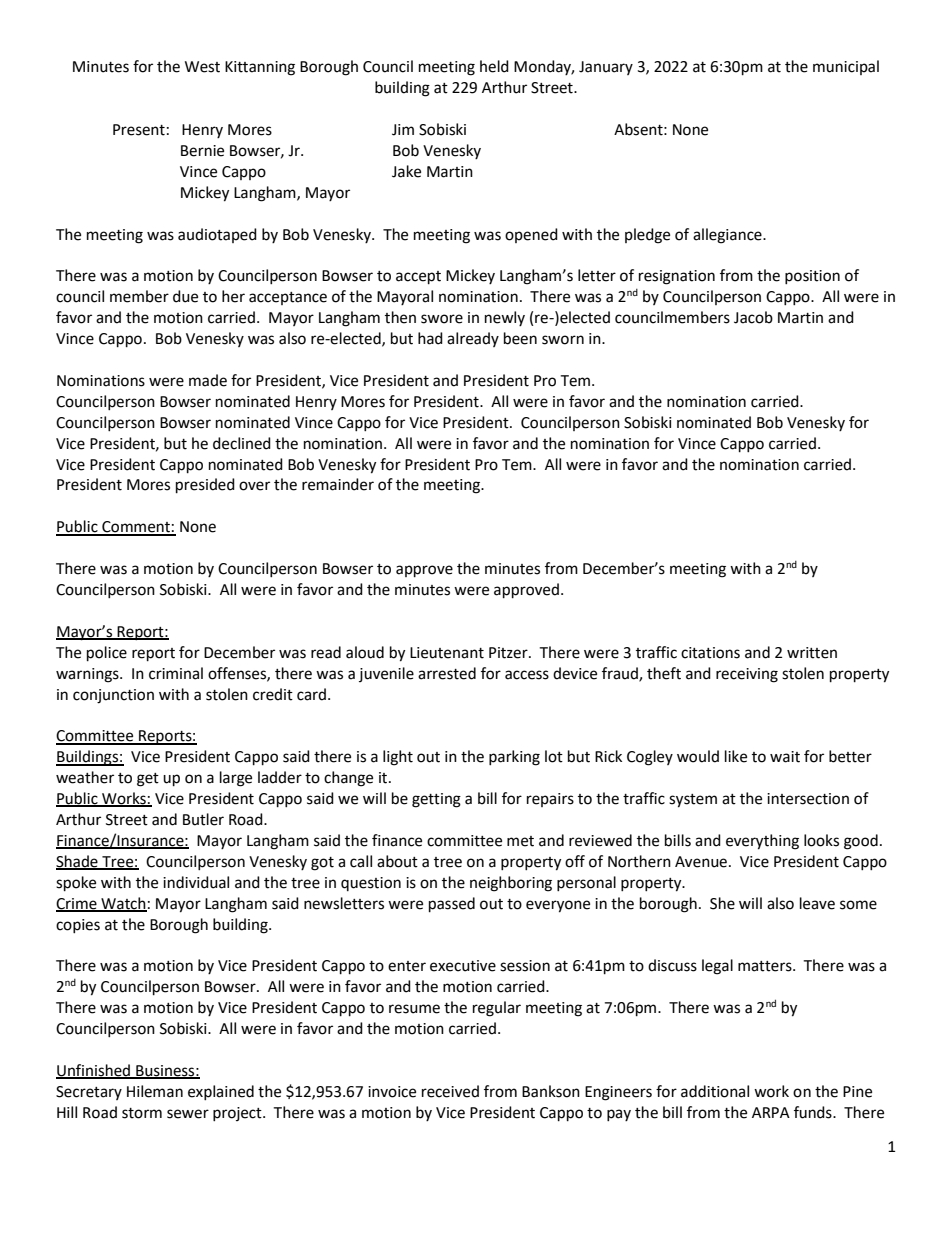  What do you see at coordinates (771, 1112) in the page?
I see `ARPA` at bounding box center [771, 1112].
